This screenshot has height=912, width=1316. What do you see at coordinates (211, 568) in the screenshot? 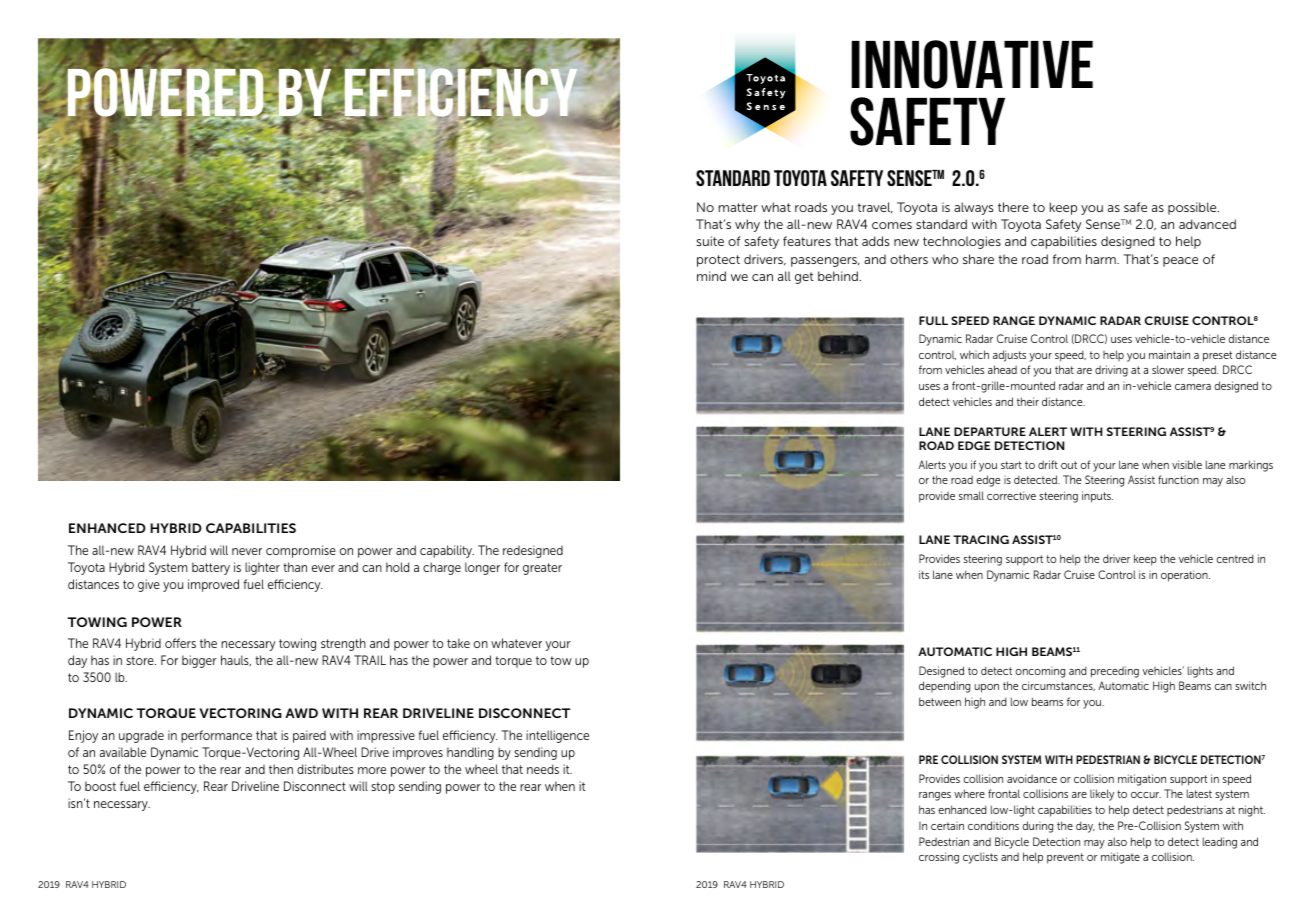
I see `battery` at bounding box center [211, 568].
